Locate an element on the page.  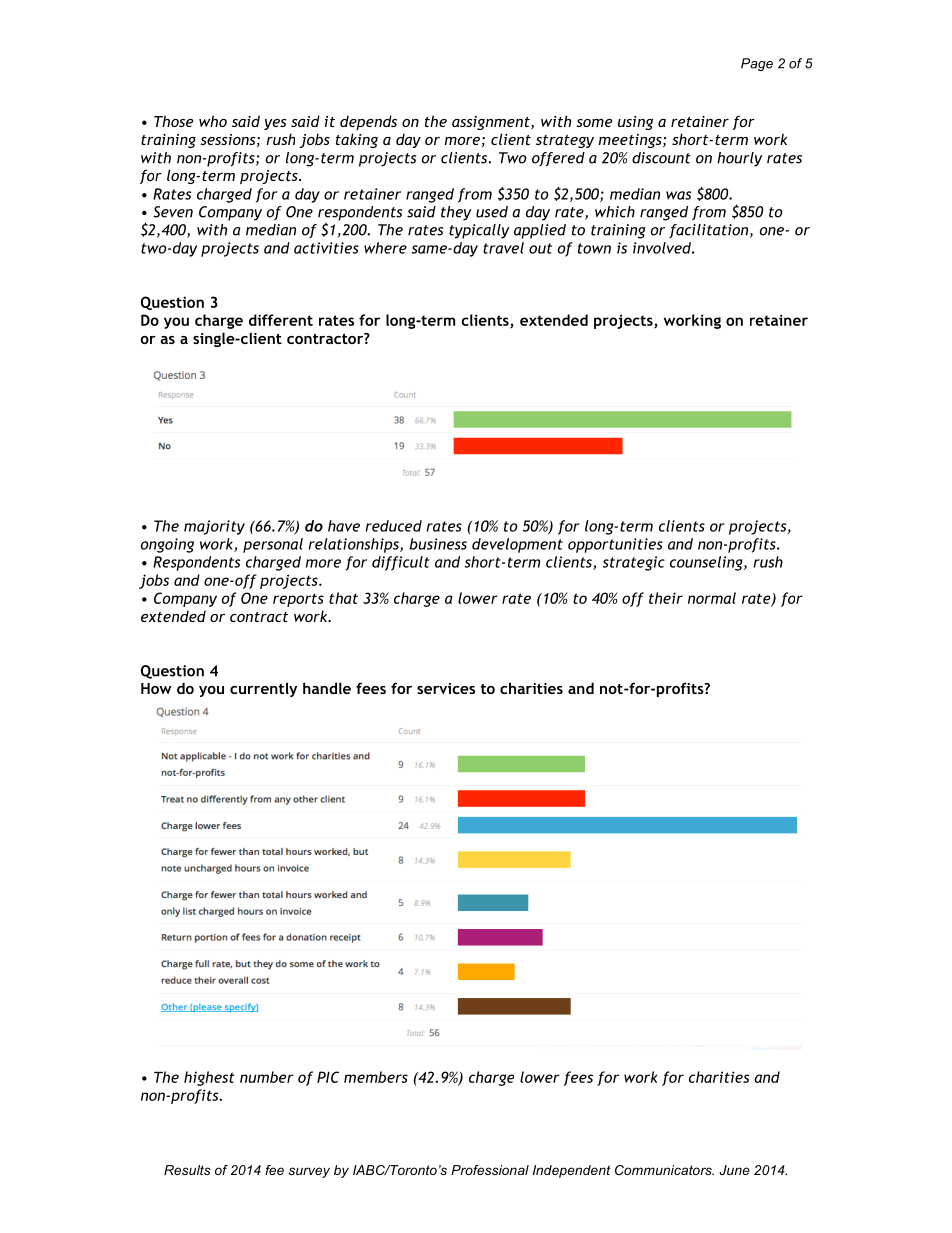
services is located at coordinates (446, 688).
